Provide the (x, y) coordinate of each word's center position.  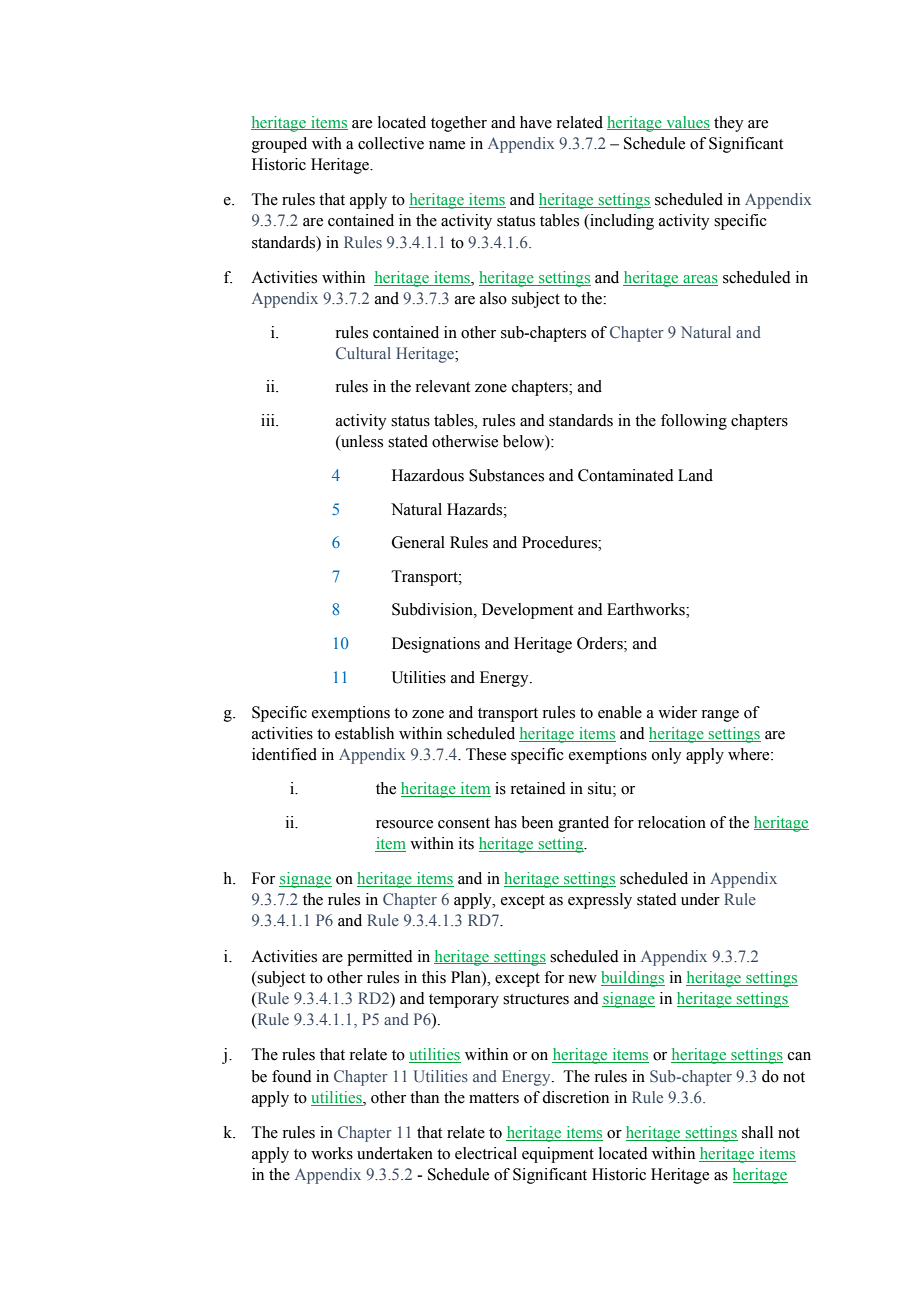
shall (757, 1132)
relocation (672, 822)
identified (284, 754)
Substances (506, 475)
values (687, 123)
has (506, 822)
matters (494, 1098)
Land (695, 475)
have (536, 122)
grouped (279, 145)
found (292, 1076)
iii (269, 420)
